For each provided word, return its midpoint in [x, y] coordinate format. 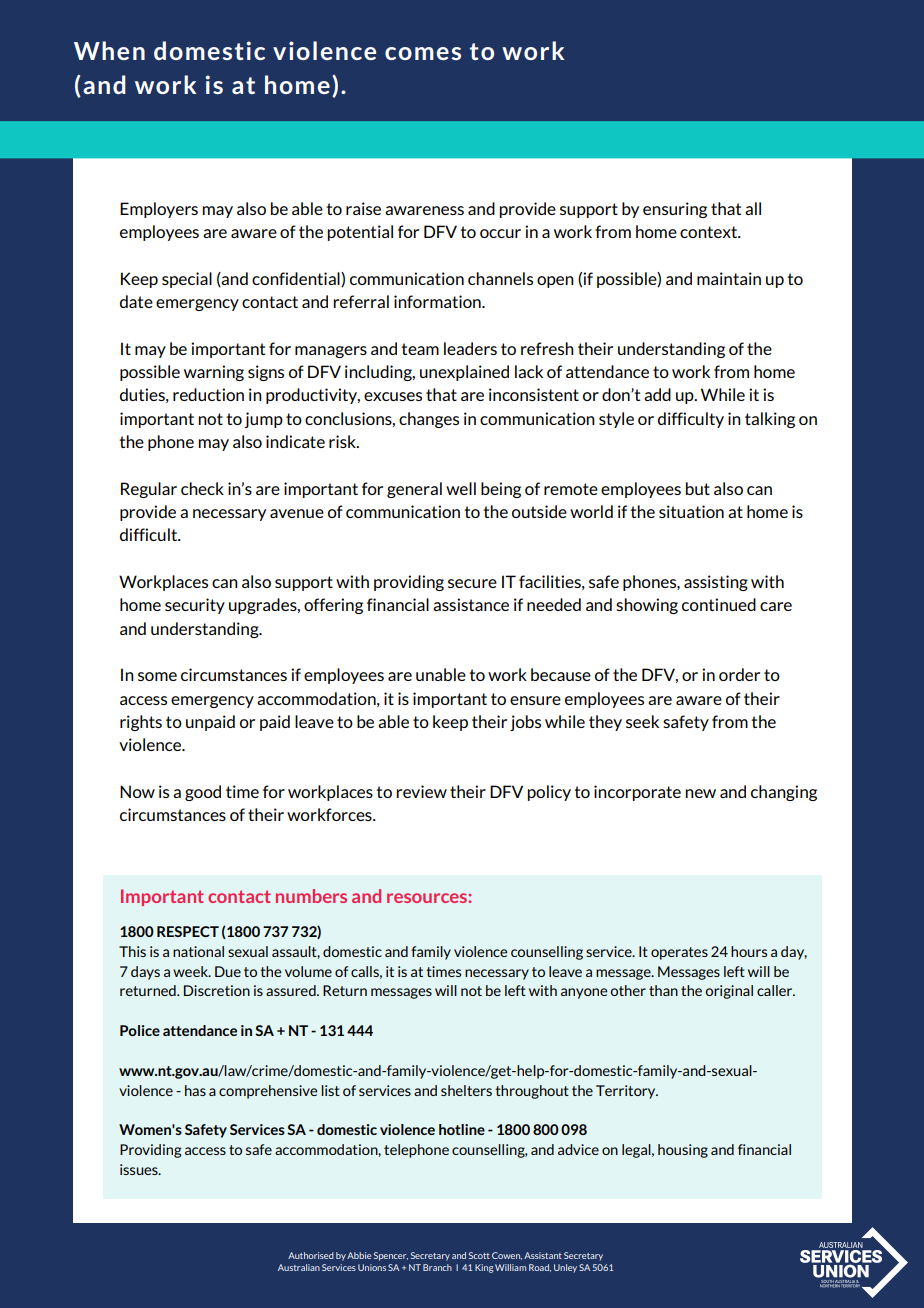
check [202, 488]
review [421, 791]
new [700, 793]
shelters [466, 1090]
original [729, 992]
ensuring [675, 210]
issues [140, 1169]
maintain [729, 278]
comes [423, 53]
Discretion [217, 990]
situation [691, 511]
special [187, 280]
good [203, 793]
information [438, 301]
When [109, 50]
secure [472, 583]
